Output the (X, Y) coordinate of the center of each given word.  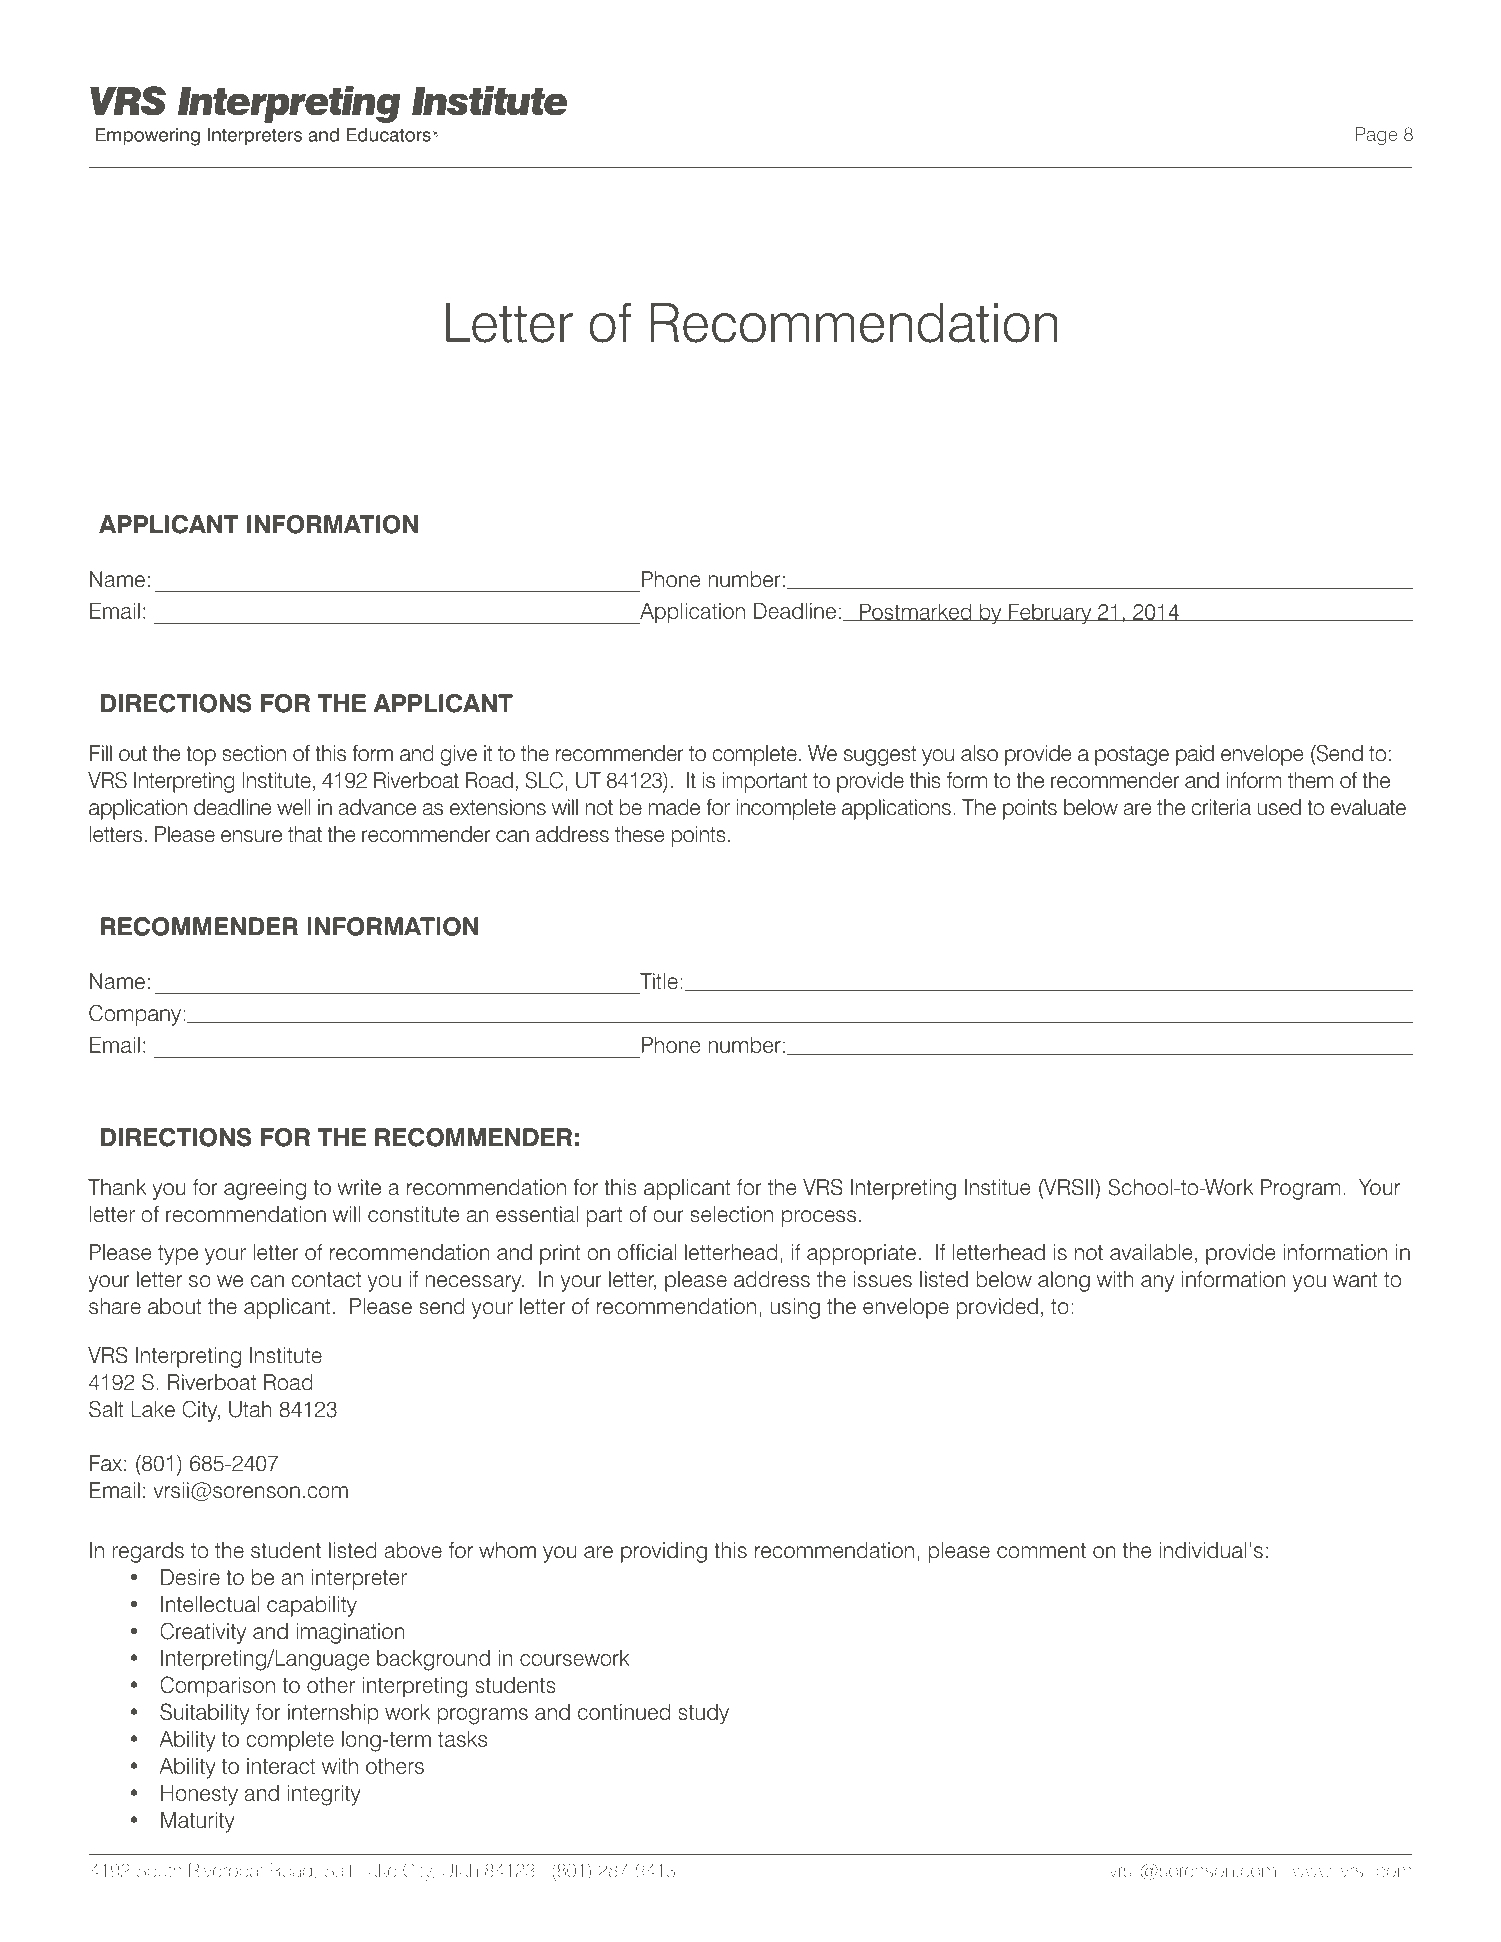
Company (135, 1015)
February (1050, 613)
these (640, 834)
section (254, 753)
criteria (1221, 807)
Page (1376, 136)
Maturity (198, 1822)
